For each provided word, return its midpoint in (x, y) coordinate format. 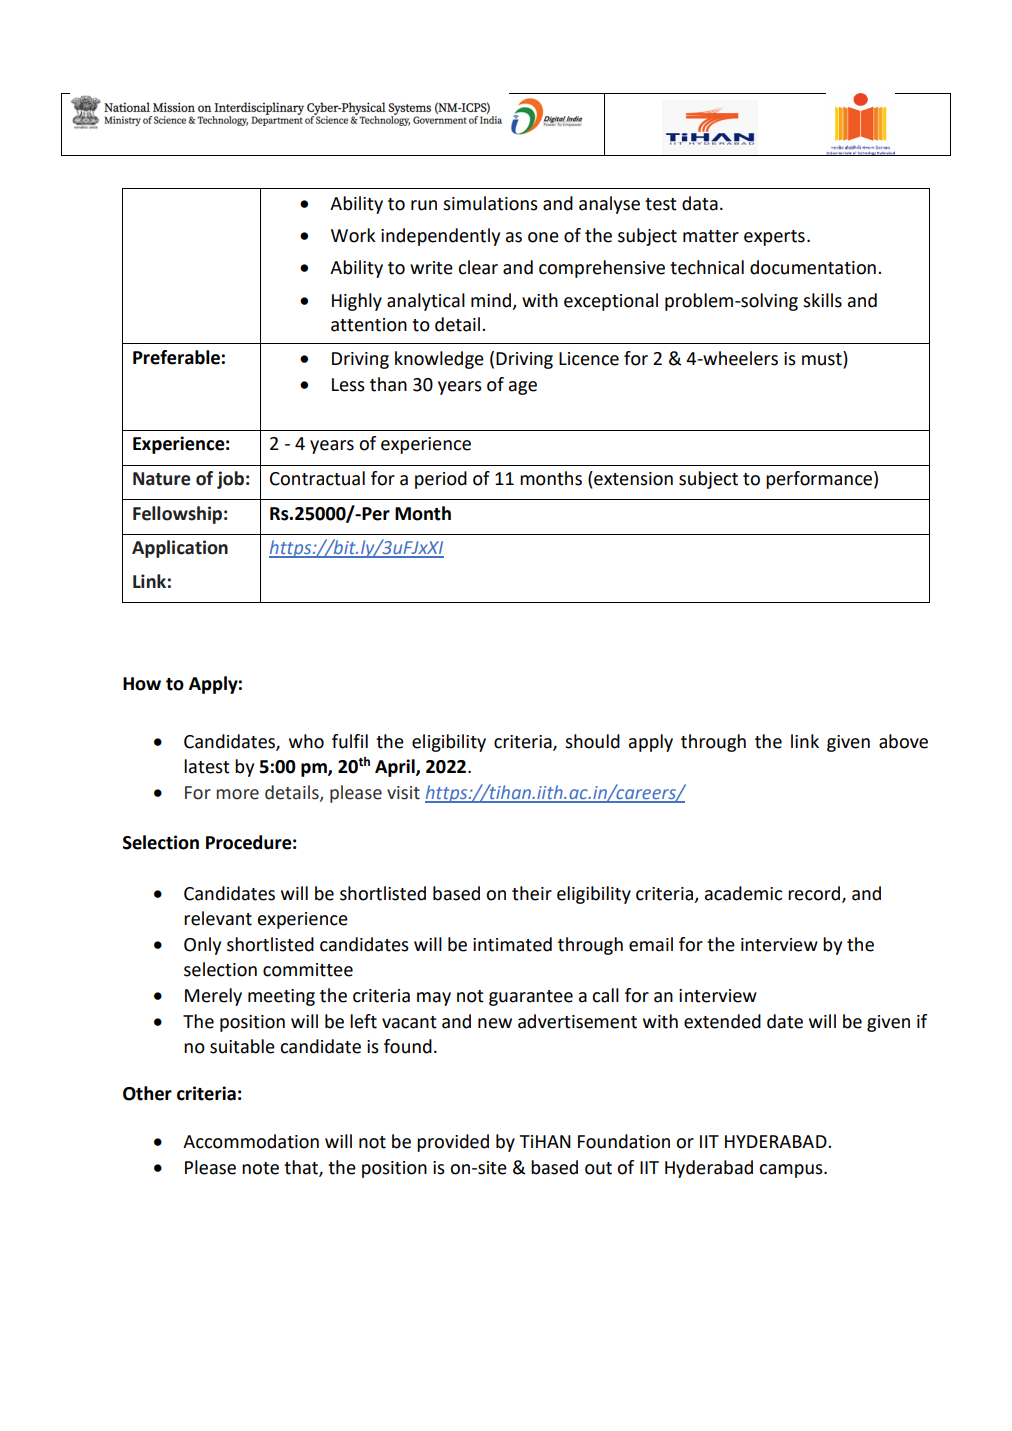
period (441, 480)
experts (774, 238)
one (543, 237)
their (532, 893)
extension (632, 478)
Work (353, 235)
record (815, 894)
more (237, 794)
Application (180, 549)
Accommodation (251, 1141)
